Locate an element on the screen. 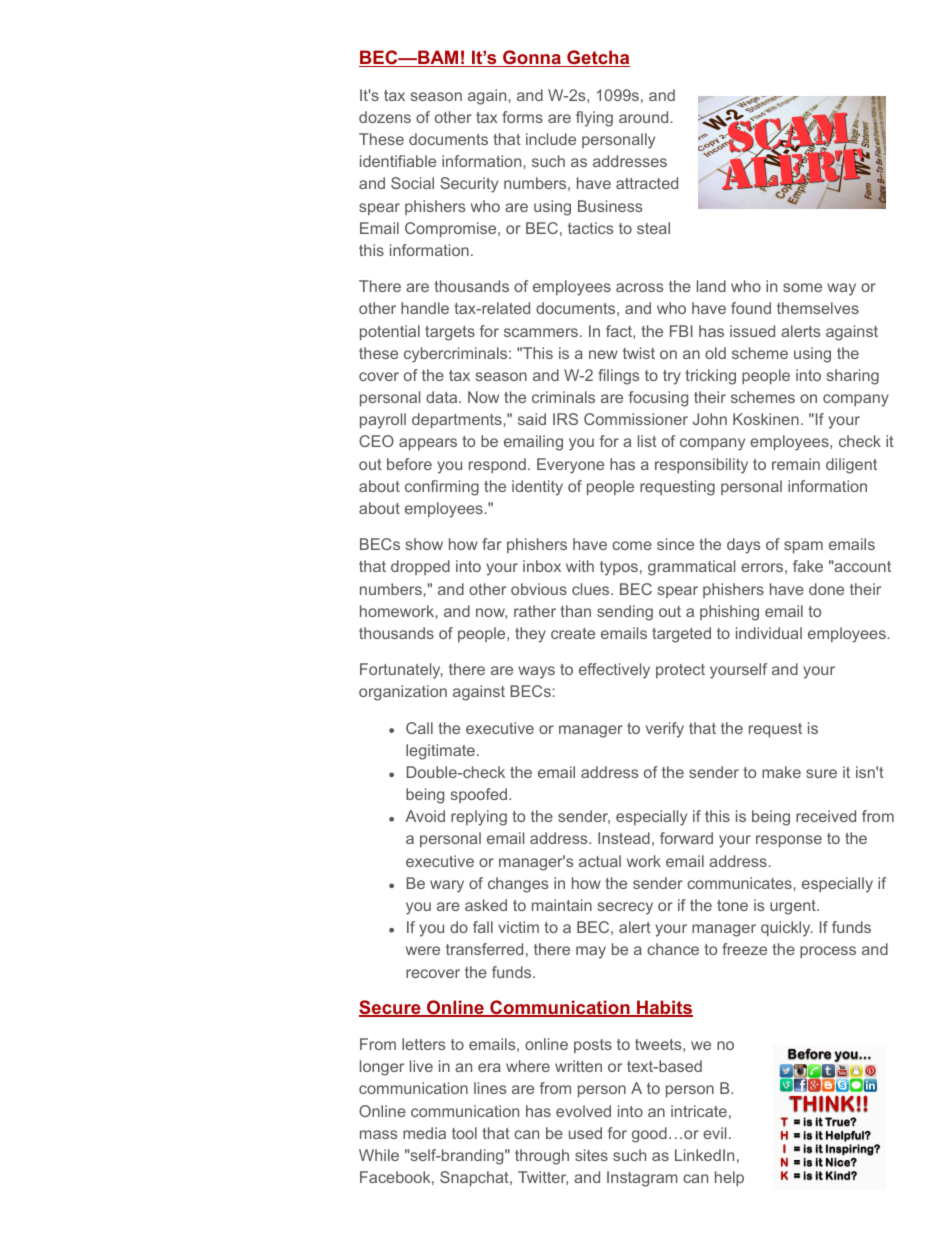  media is located at coordinates (424, 1133).
